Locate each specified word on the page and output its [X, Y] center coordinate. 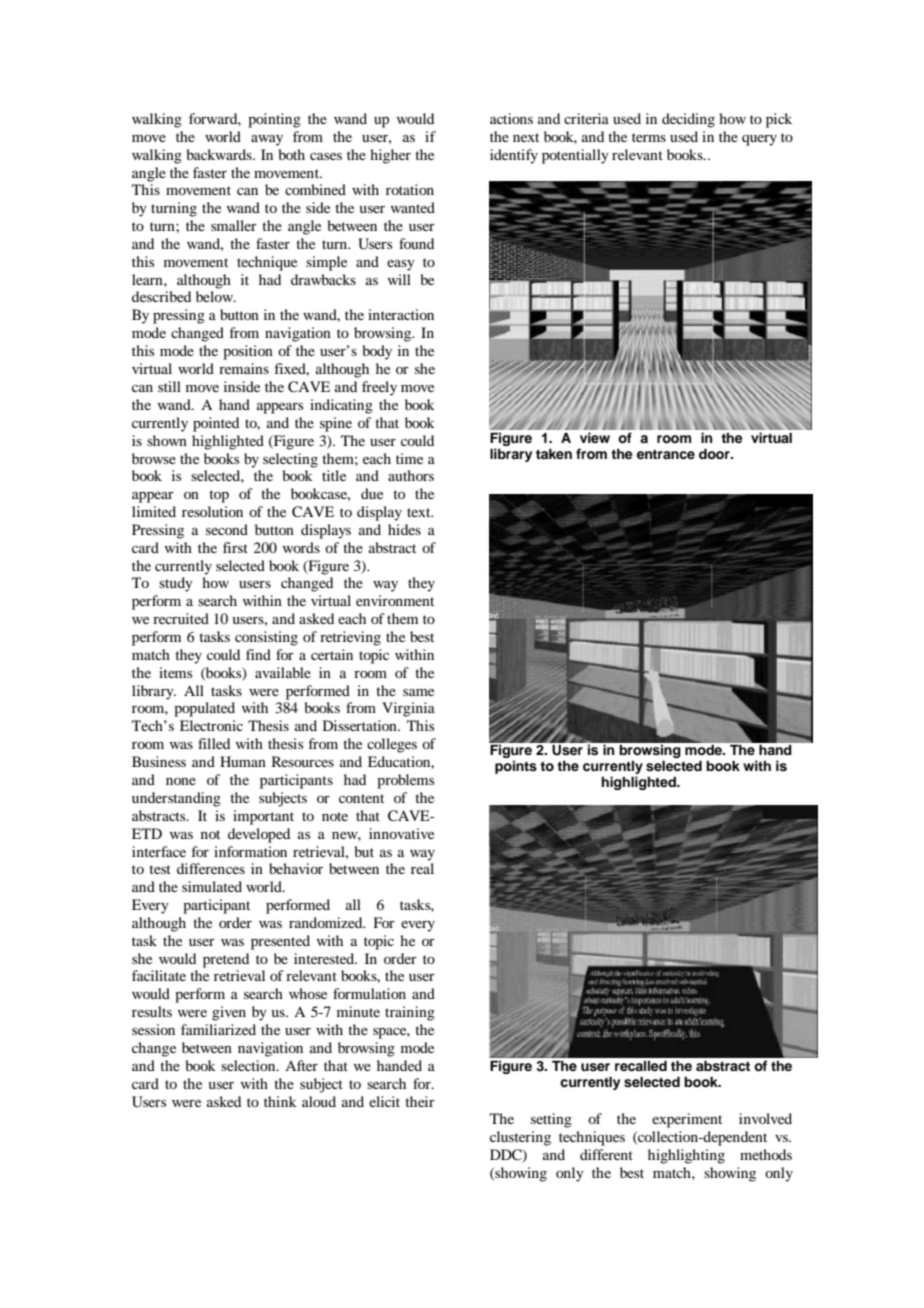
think [280, 1101]
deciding [688, 120]
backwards [220, 154]
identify [514, 156]
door [715, 454]
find [258, 654]
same [418, 692]
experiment [687, 1120]
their [420, 1101]
